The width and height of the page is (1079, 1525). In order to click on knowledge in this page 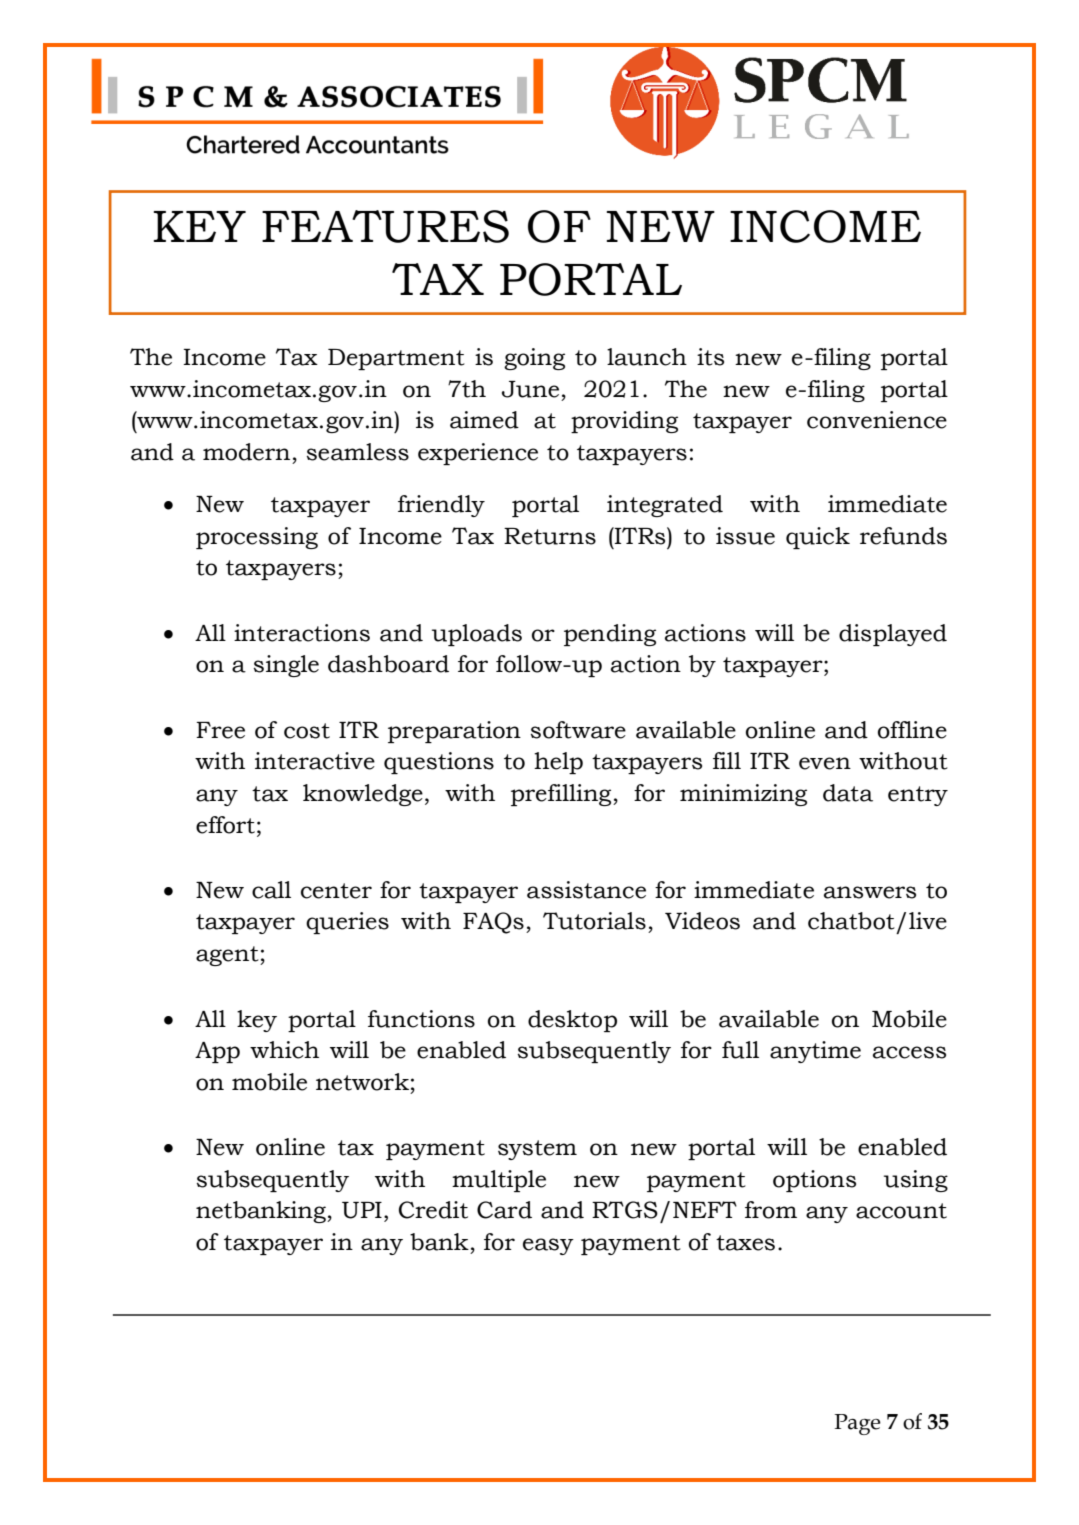, I will do `click(363, 795)`.
